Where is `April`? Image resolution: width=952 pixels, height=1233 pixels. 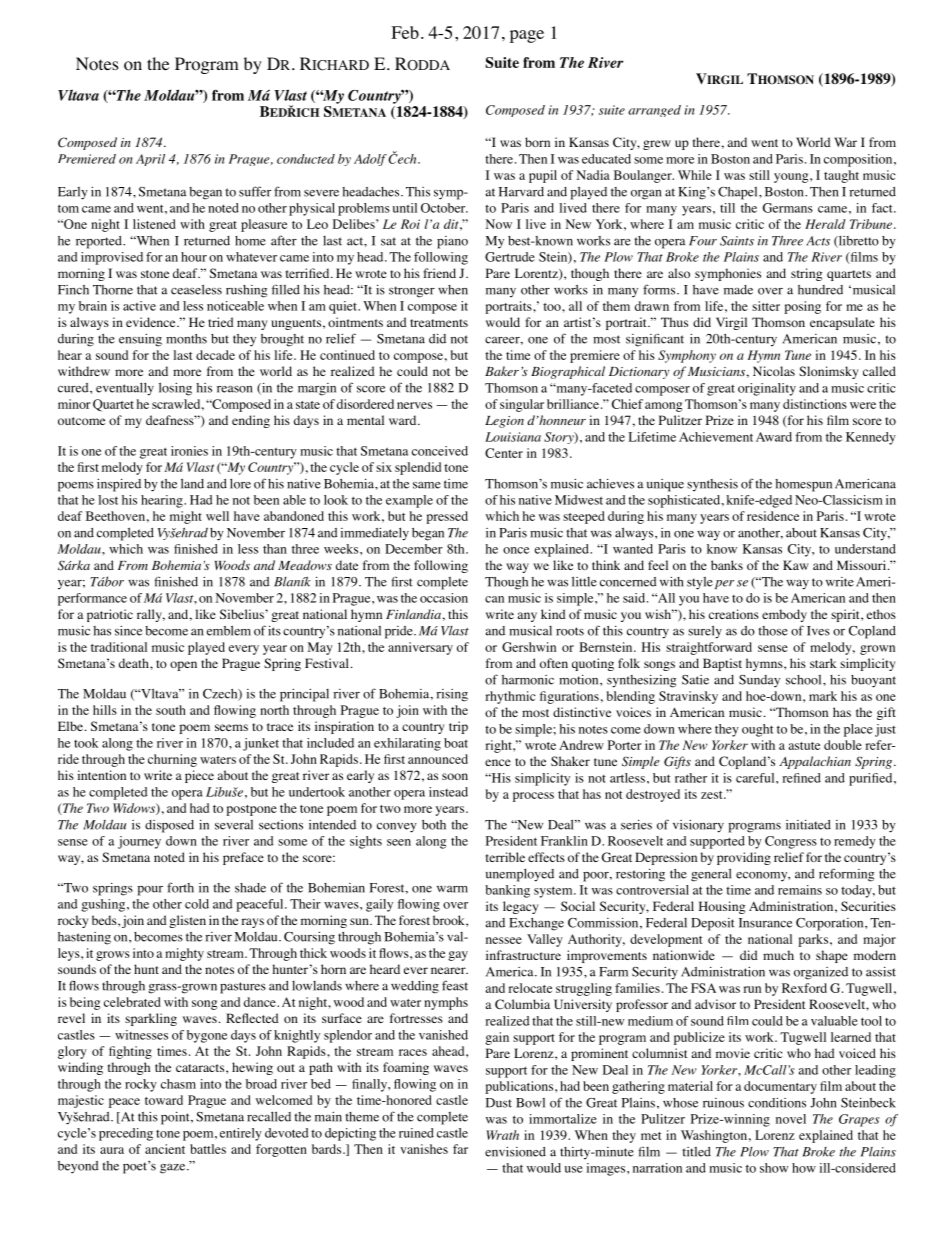
April is located at coordinates (150, 160).
